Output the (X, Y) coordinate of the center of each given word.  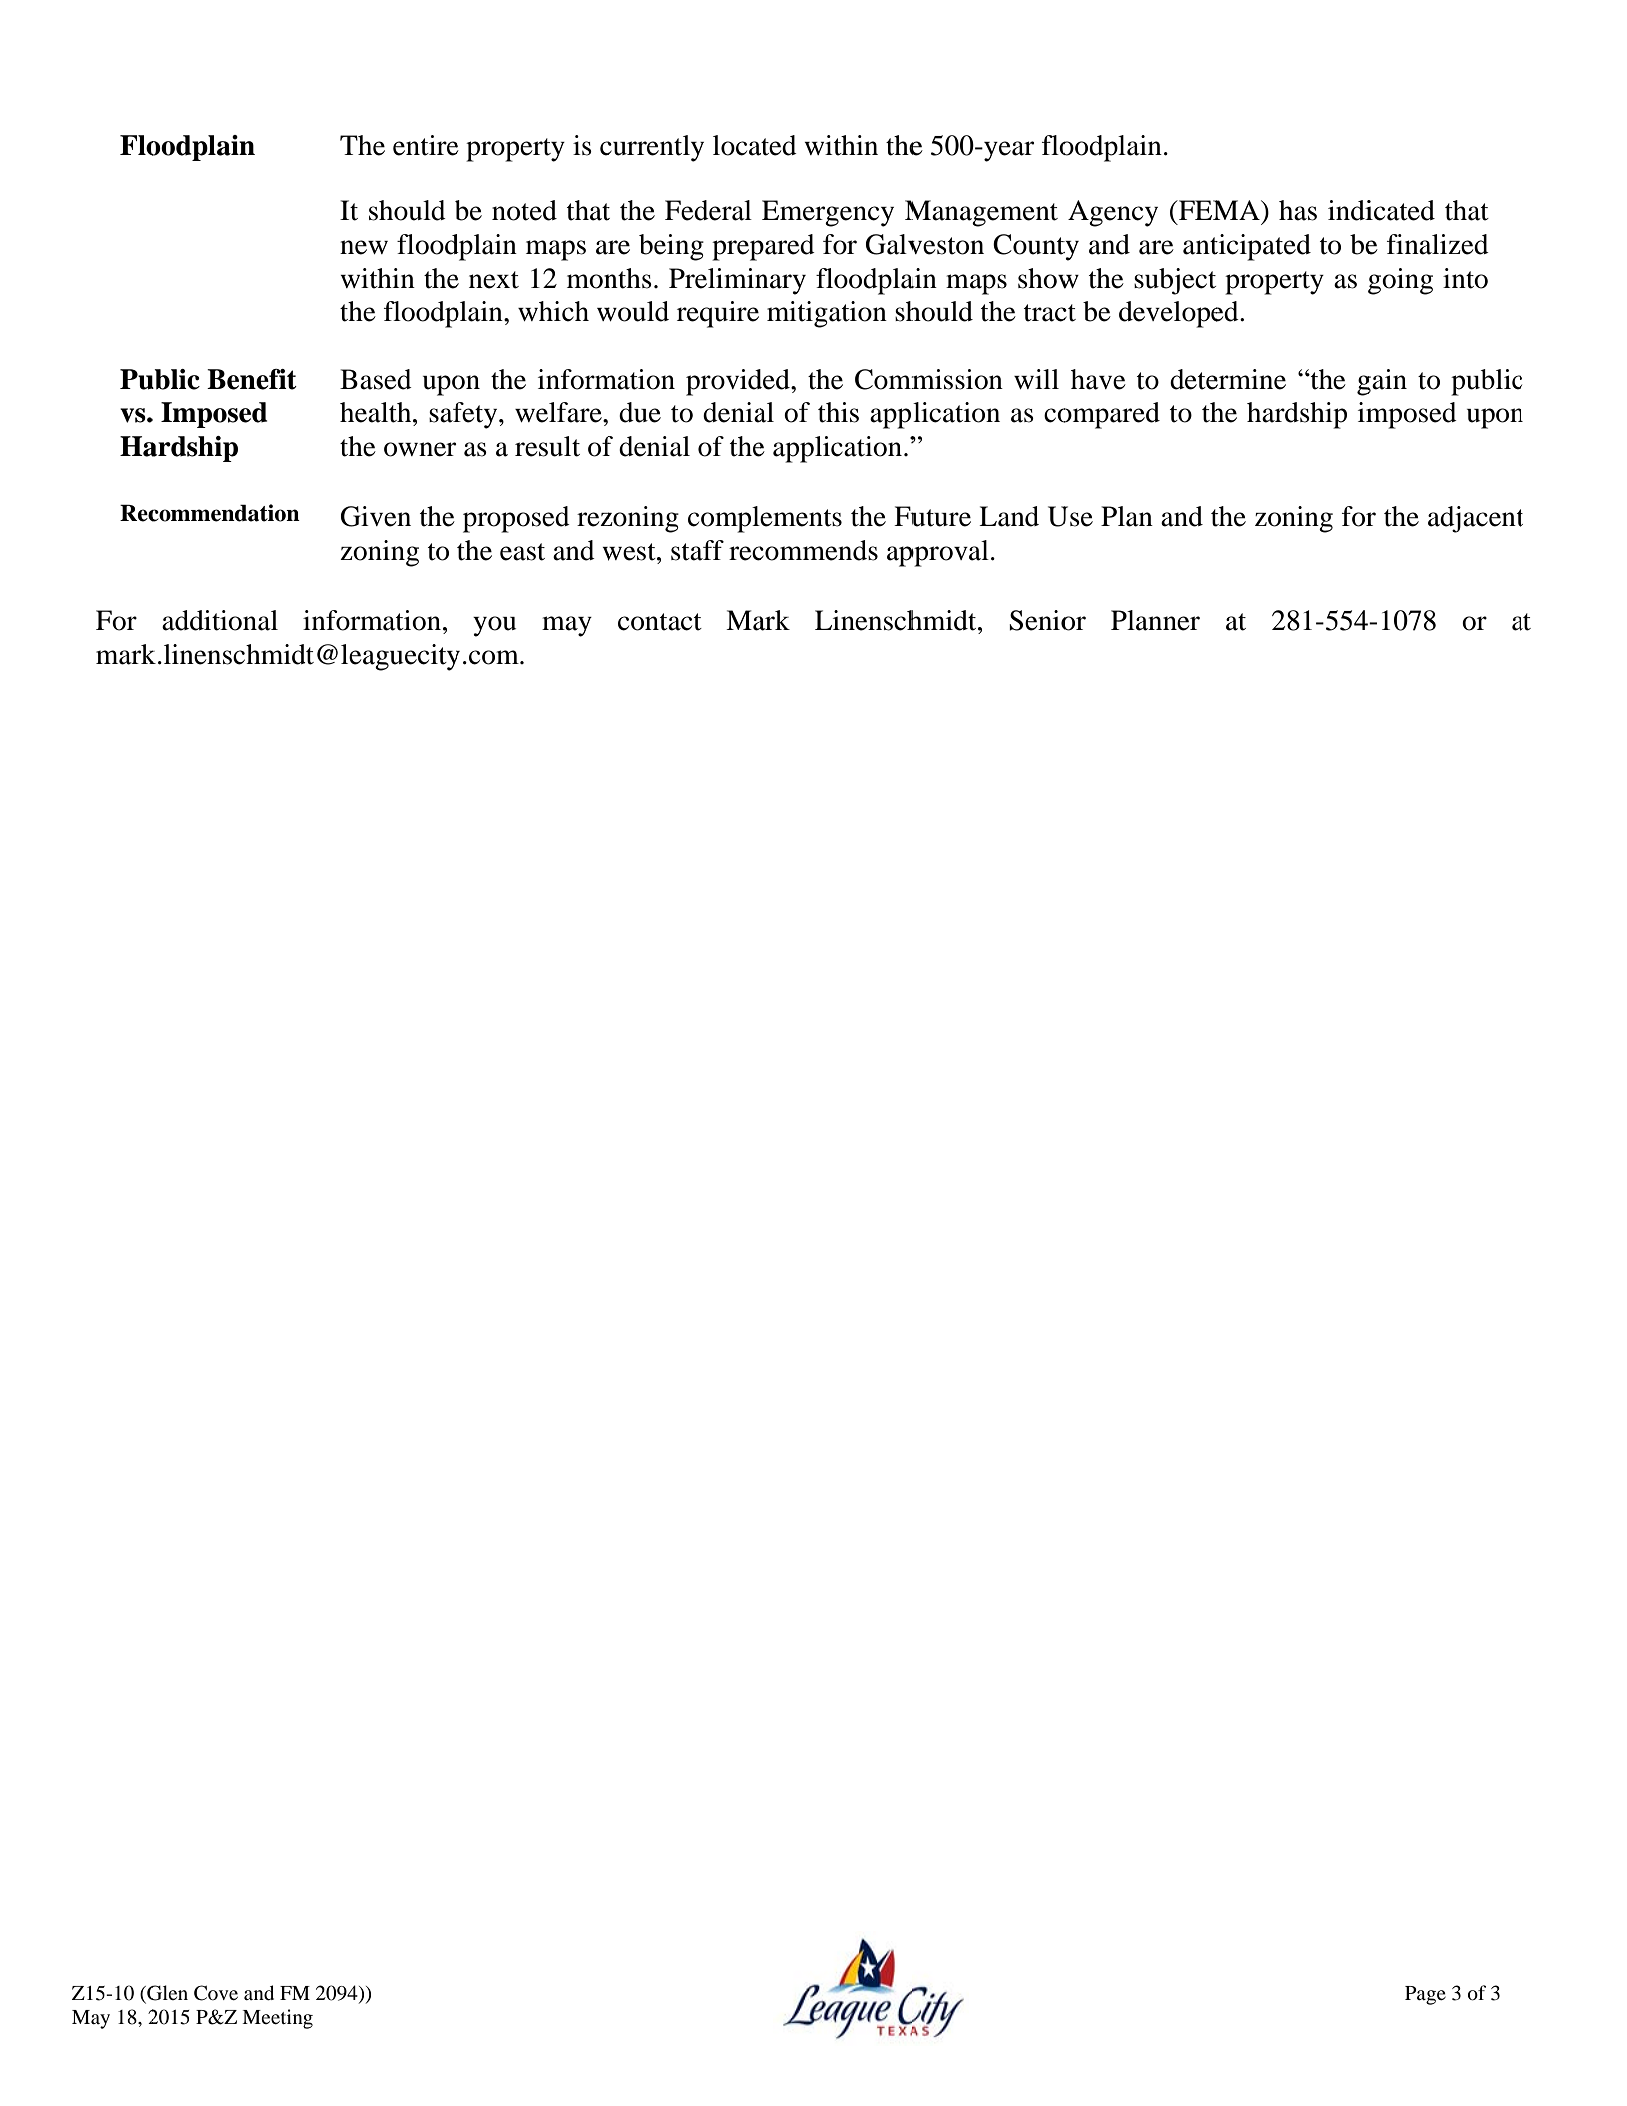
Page (1425, 1995)
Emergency (828, 213)
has (1298, 210)
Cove (216, 1993)
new (364, 247)
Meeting (277, 2019)
